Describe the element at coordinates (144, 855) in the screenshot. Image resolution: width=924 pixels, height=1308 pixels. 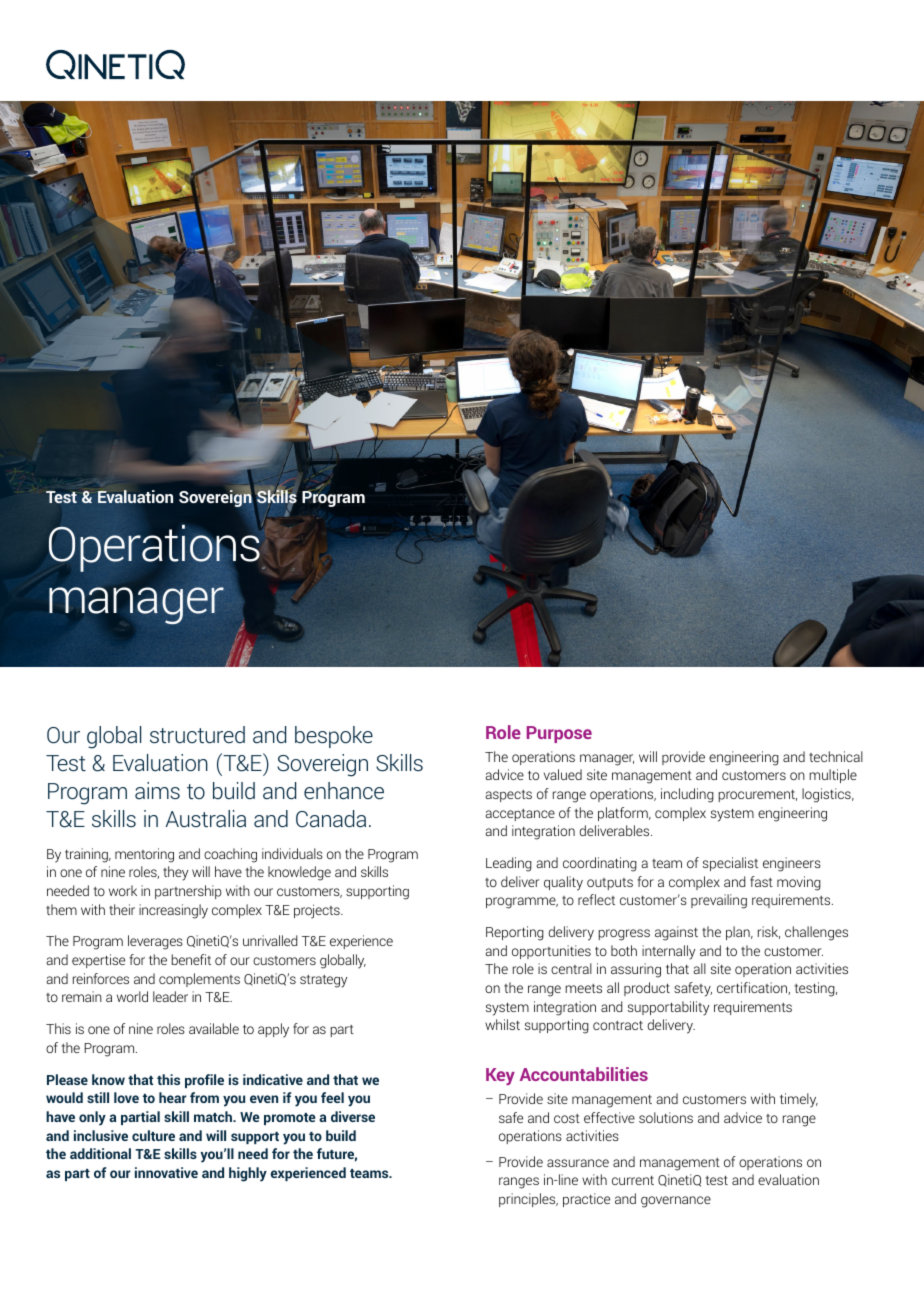
I see `mentoring` at that location.
